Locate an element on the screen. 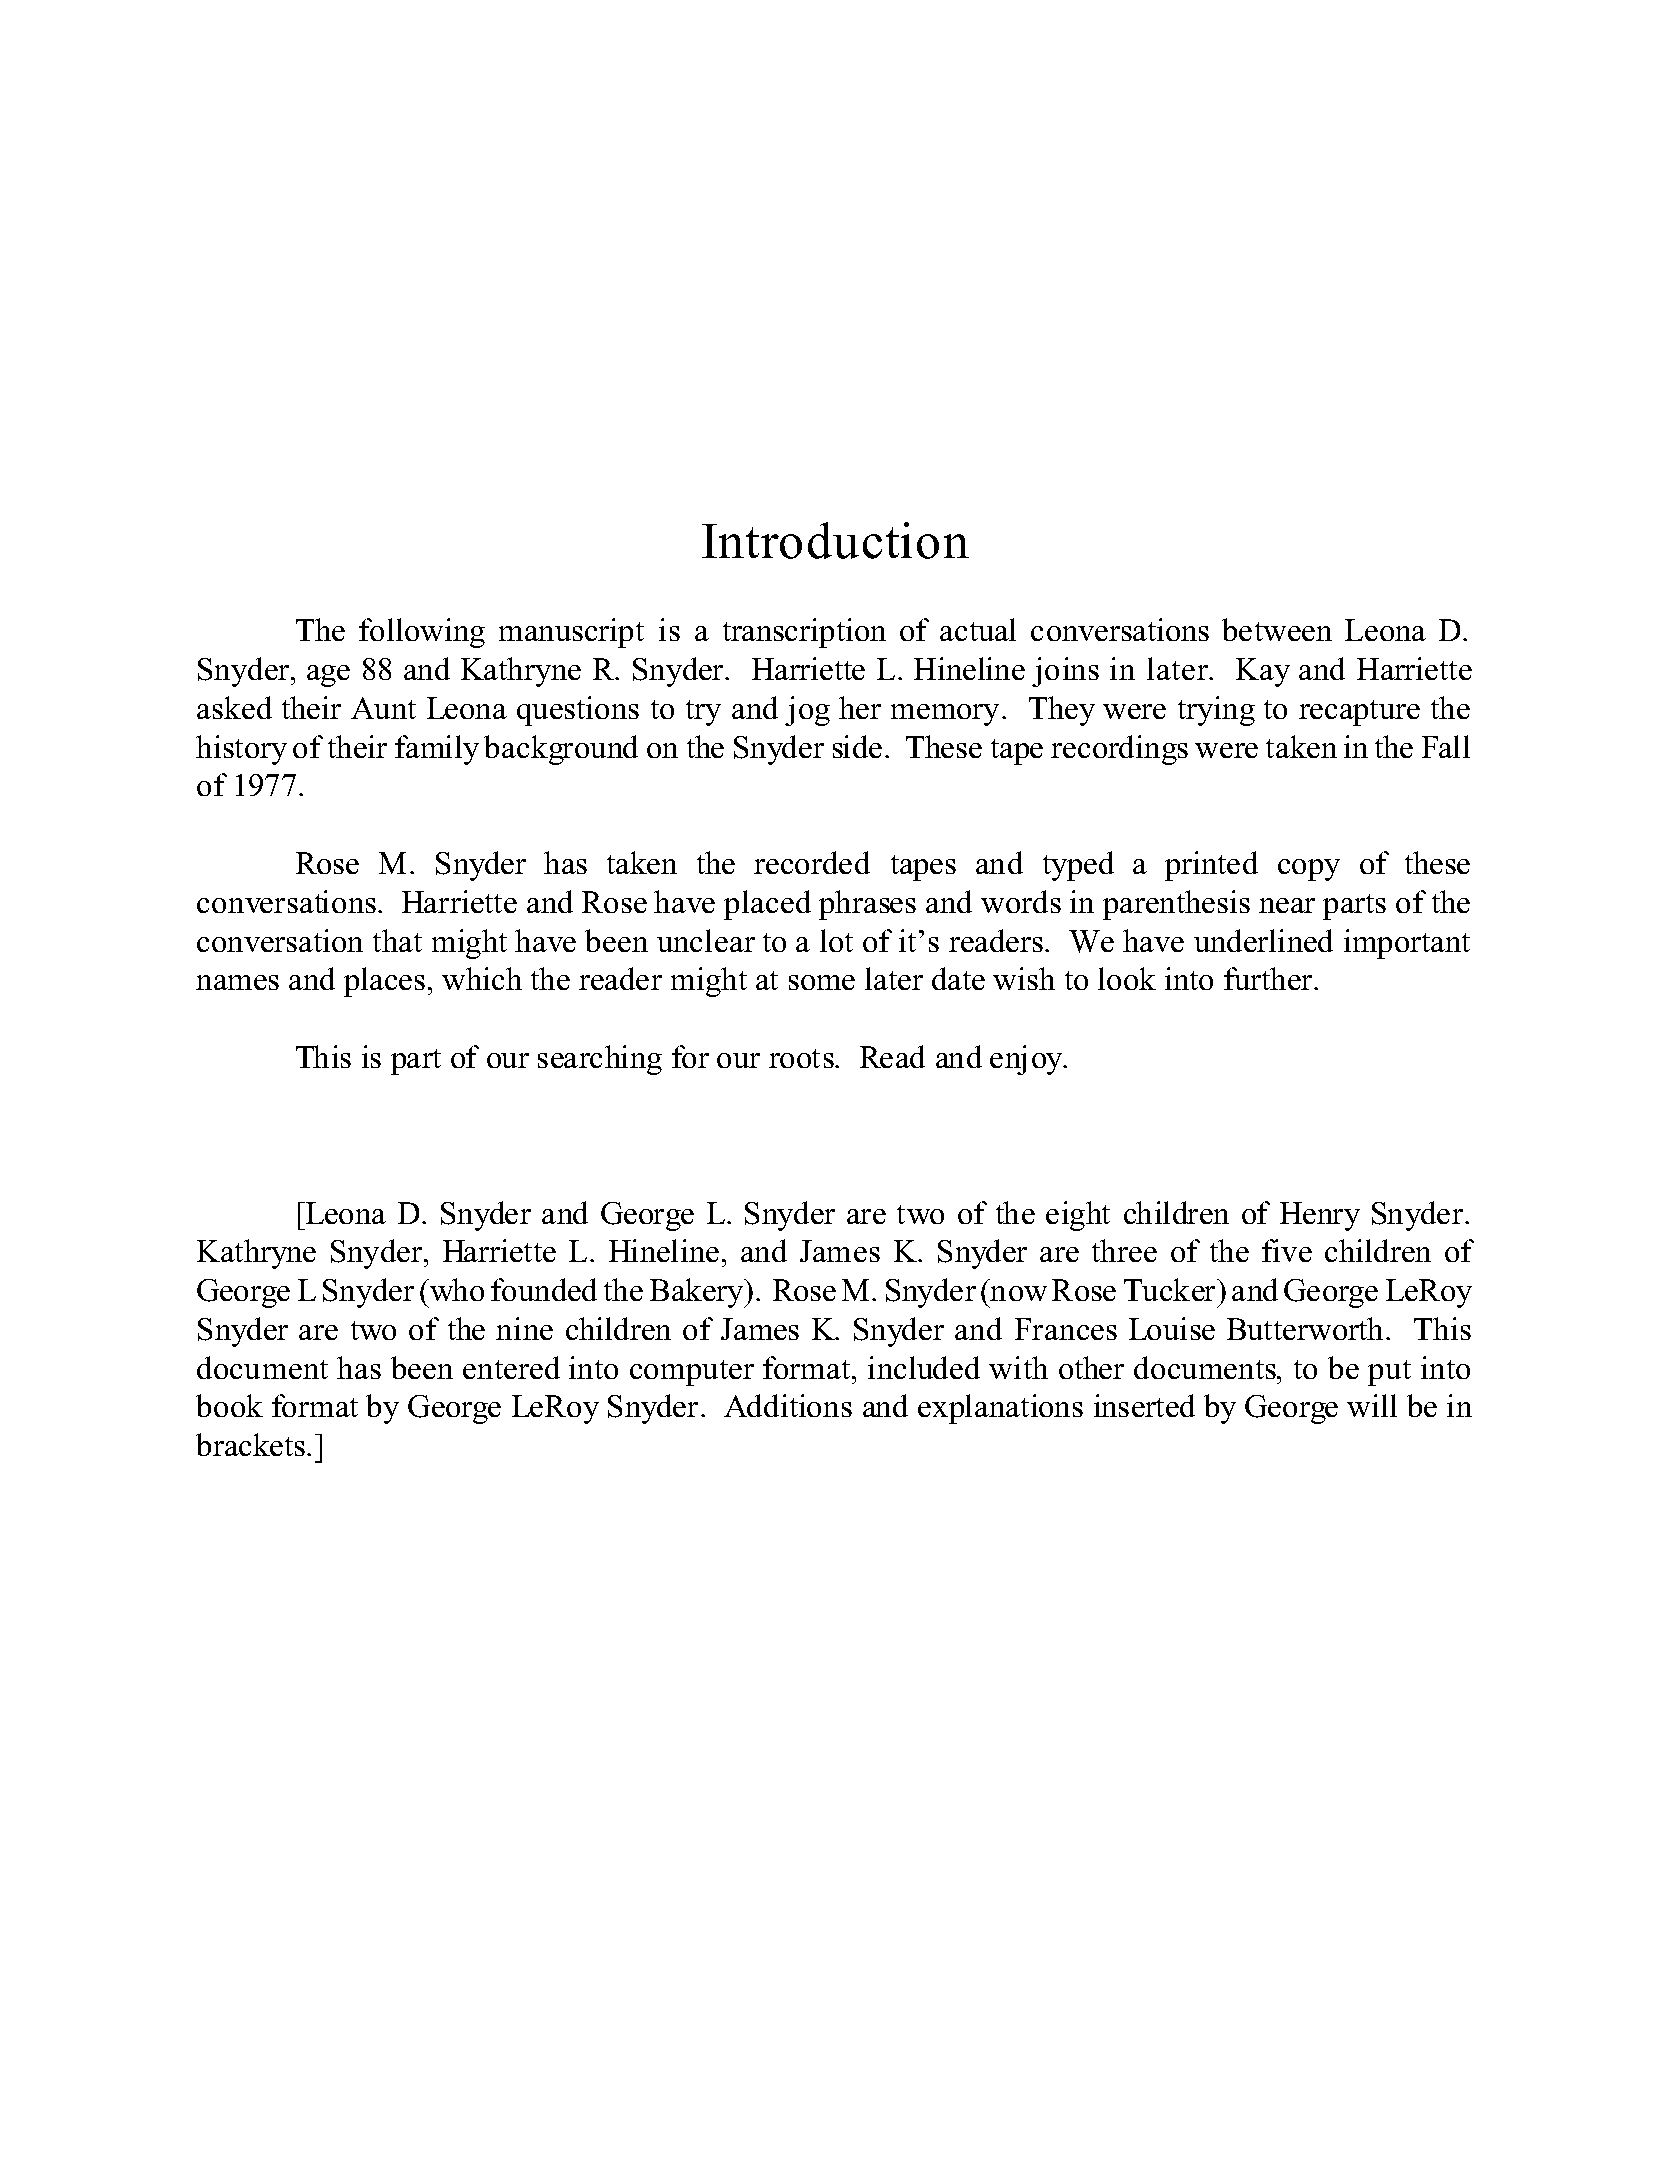 This screenshot has height=2163, width=1672. Henry is located at coordinates (1320, 1216).
